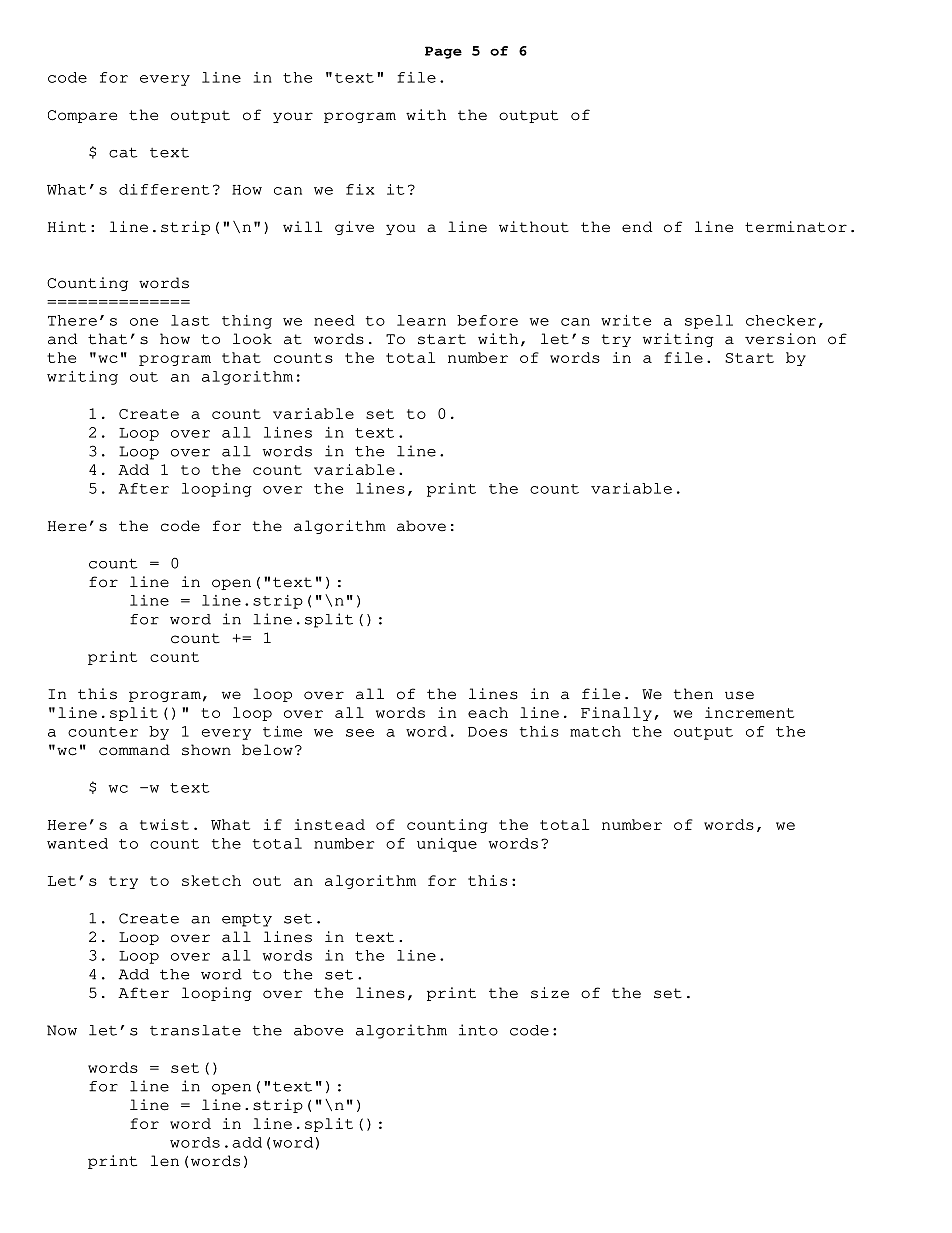  I want to click on Page, so click(443, 52).
